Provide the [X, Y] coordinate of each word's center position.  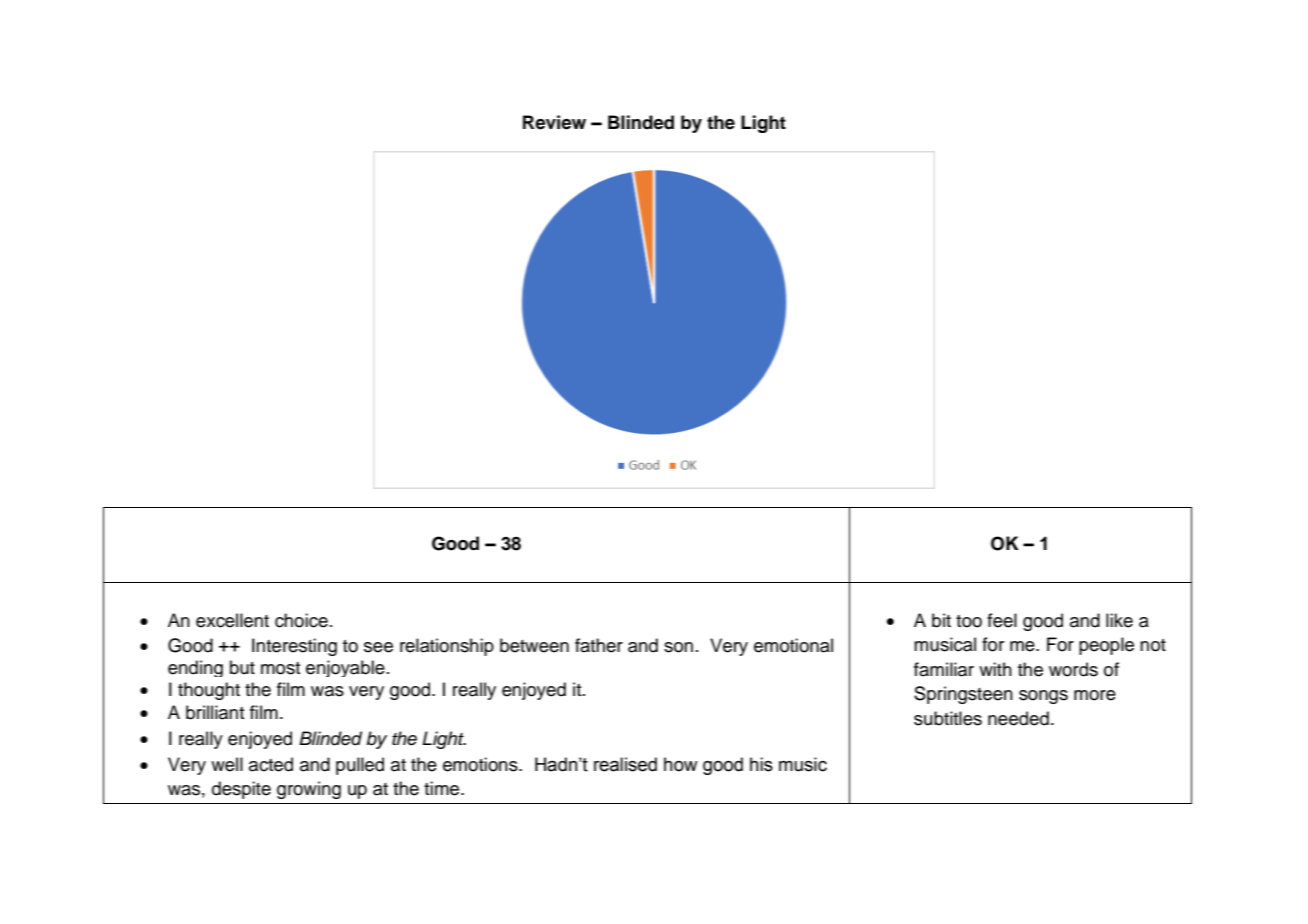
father [599, 645]
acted [271, 764]
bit [941, 620]
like [1119, 620]
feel [1002, 620]
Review [554, 122]
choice [301, 620]
